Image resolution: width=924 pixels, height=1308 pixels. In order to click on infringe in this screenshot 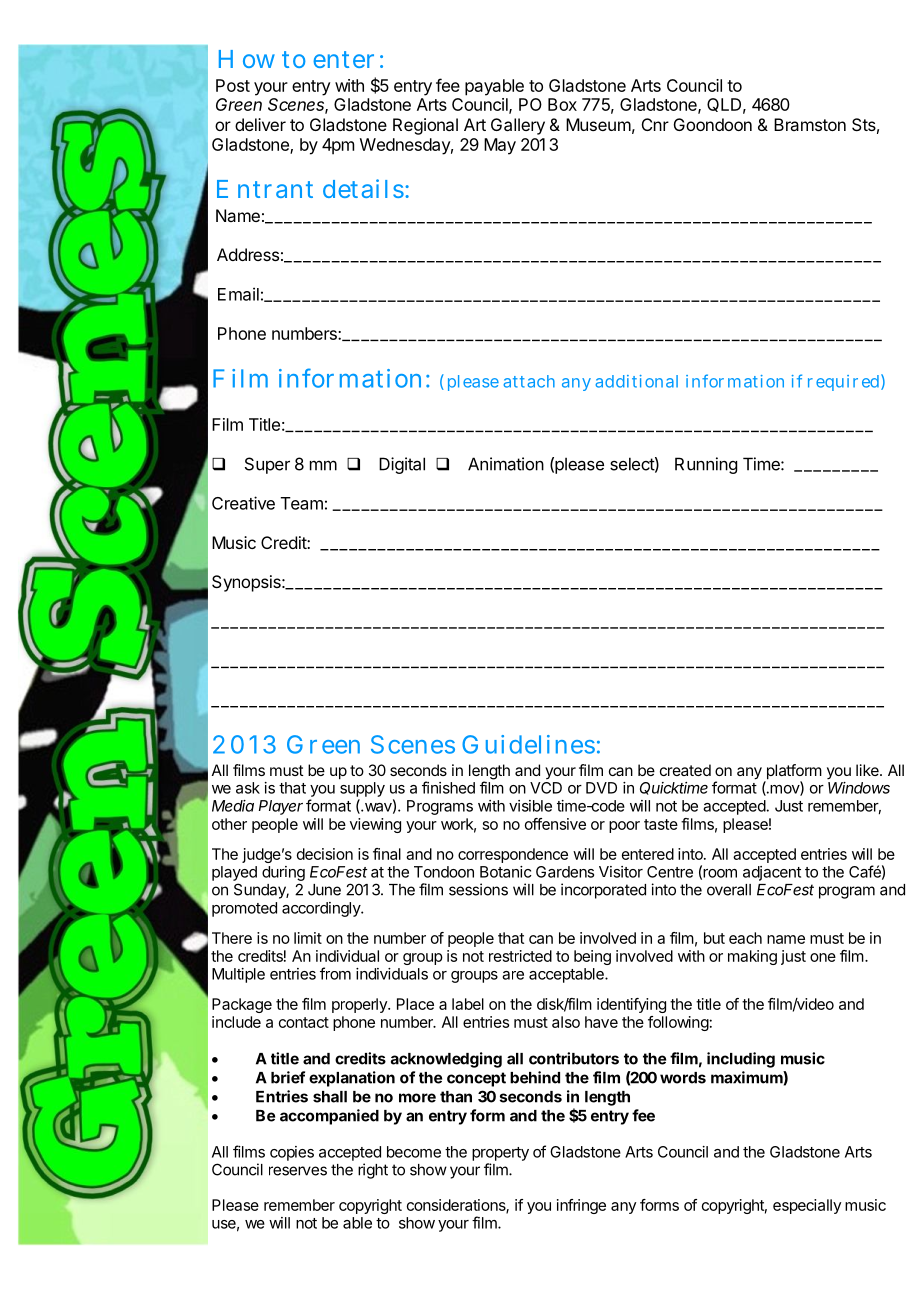, I will do `click(581, 1206)`.
